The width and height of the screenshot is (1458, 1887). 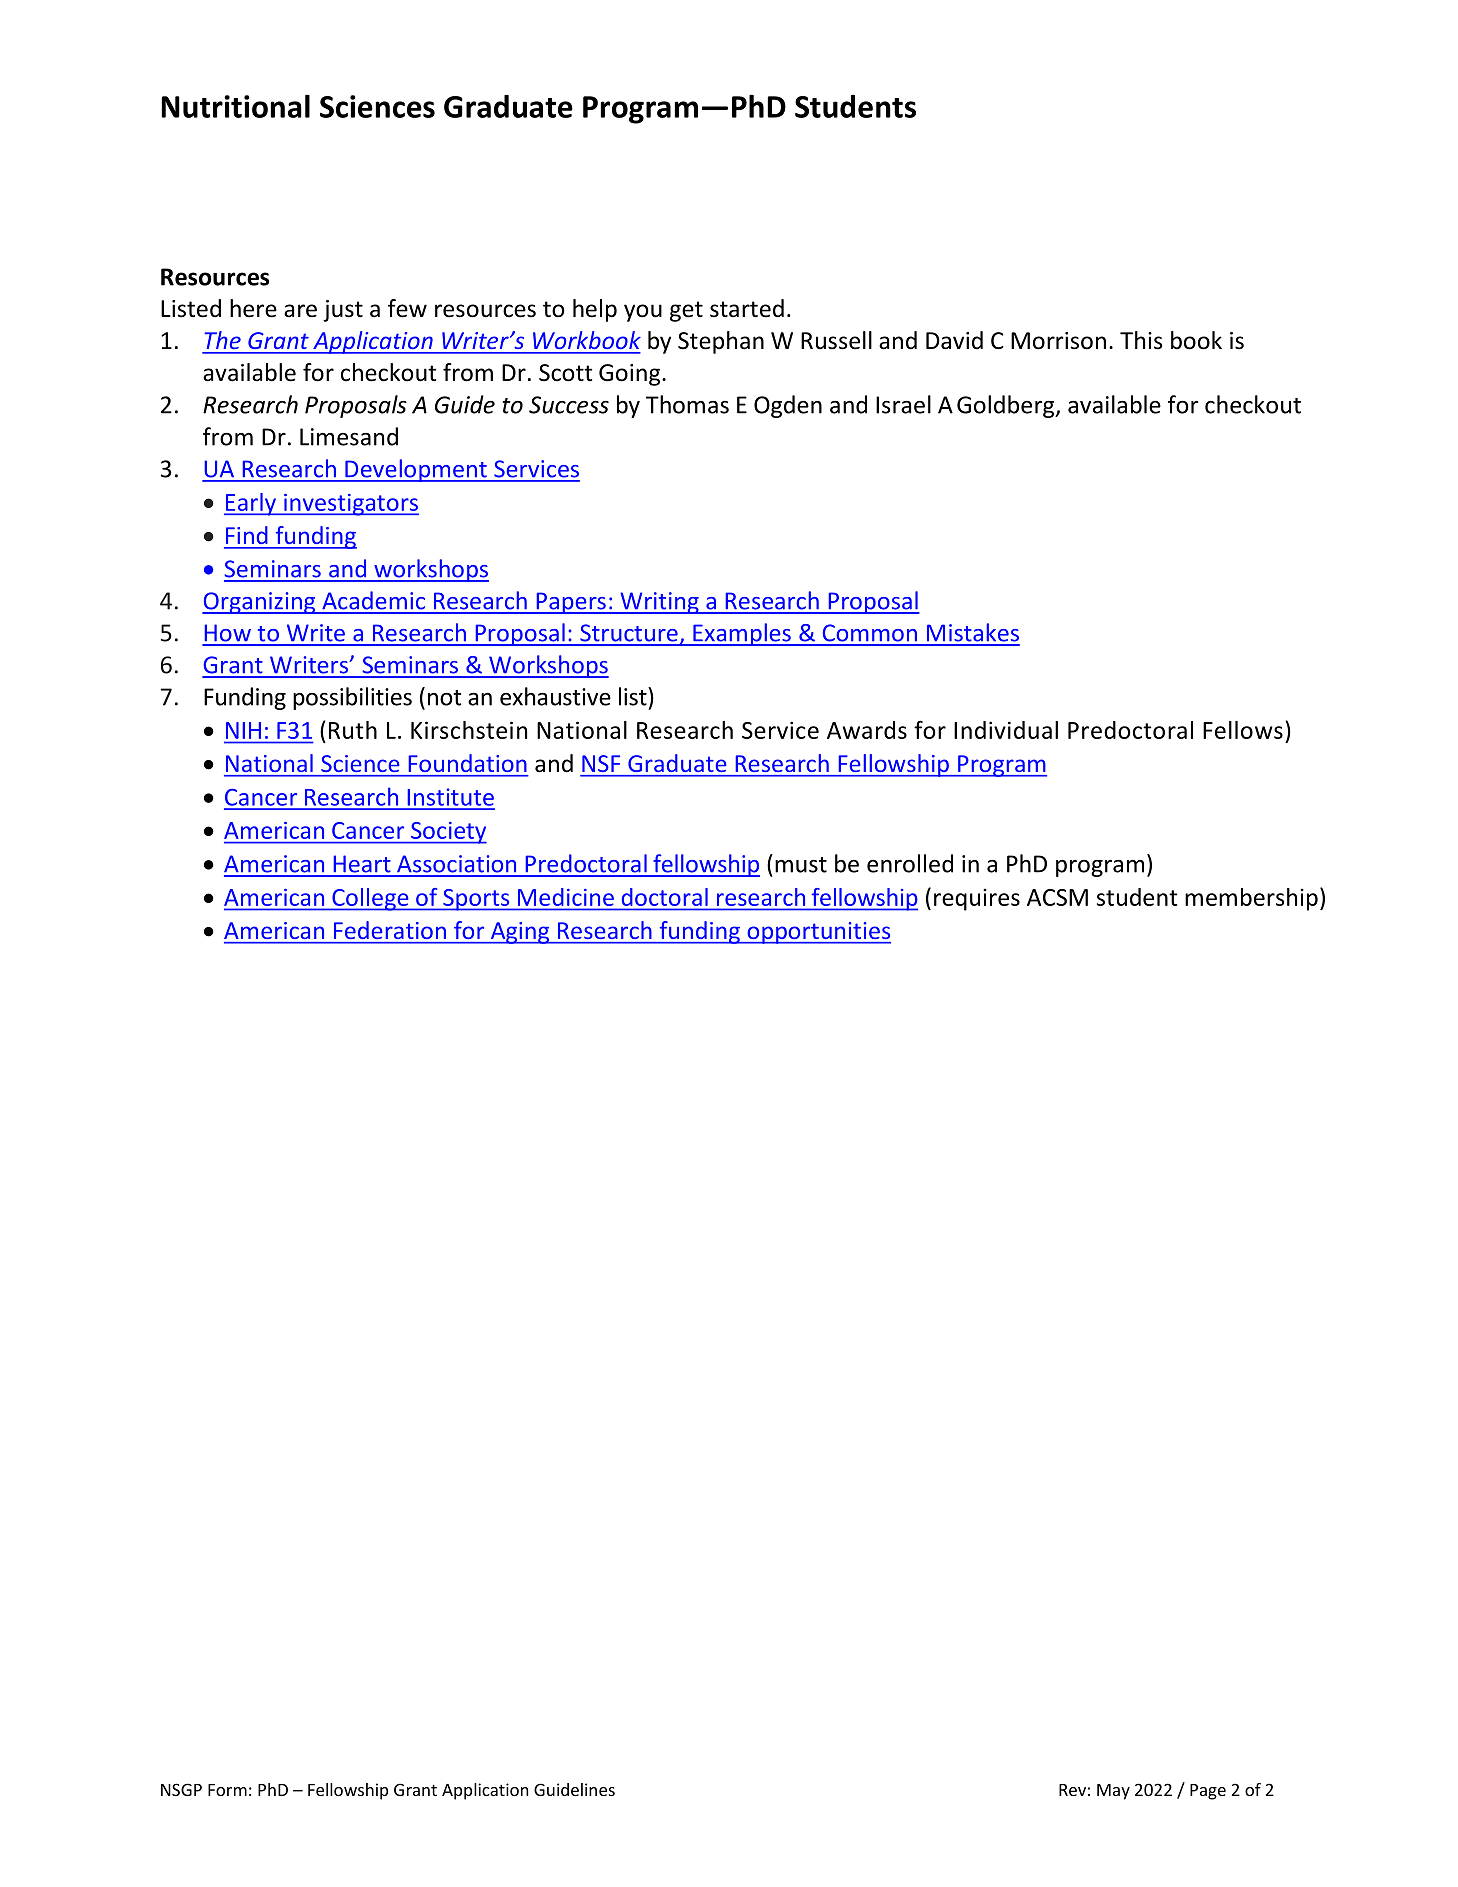 I want to click on possibilities, so click(x=352, y=698).
